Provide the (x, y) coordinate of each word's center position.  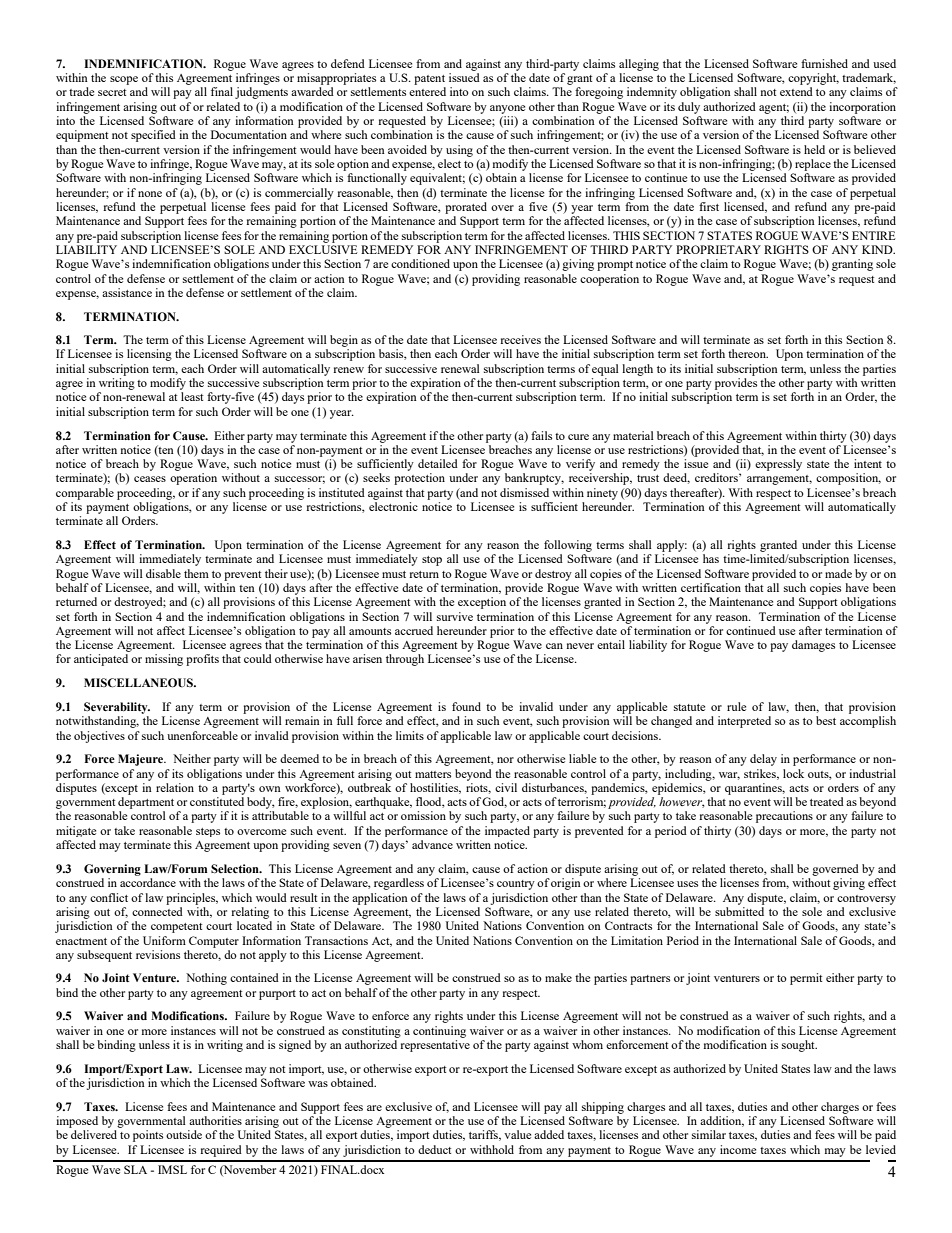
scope (124, 80)
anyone (507, 109)
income (738, 1149)
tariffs (485, 1135)
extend (796, 91)
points (148, 1136)
